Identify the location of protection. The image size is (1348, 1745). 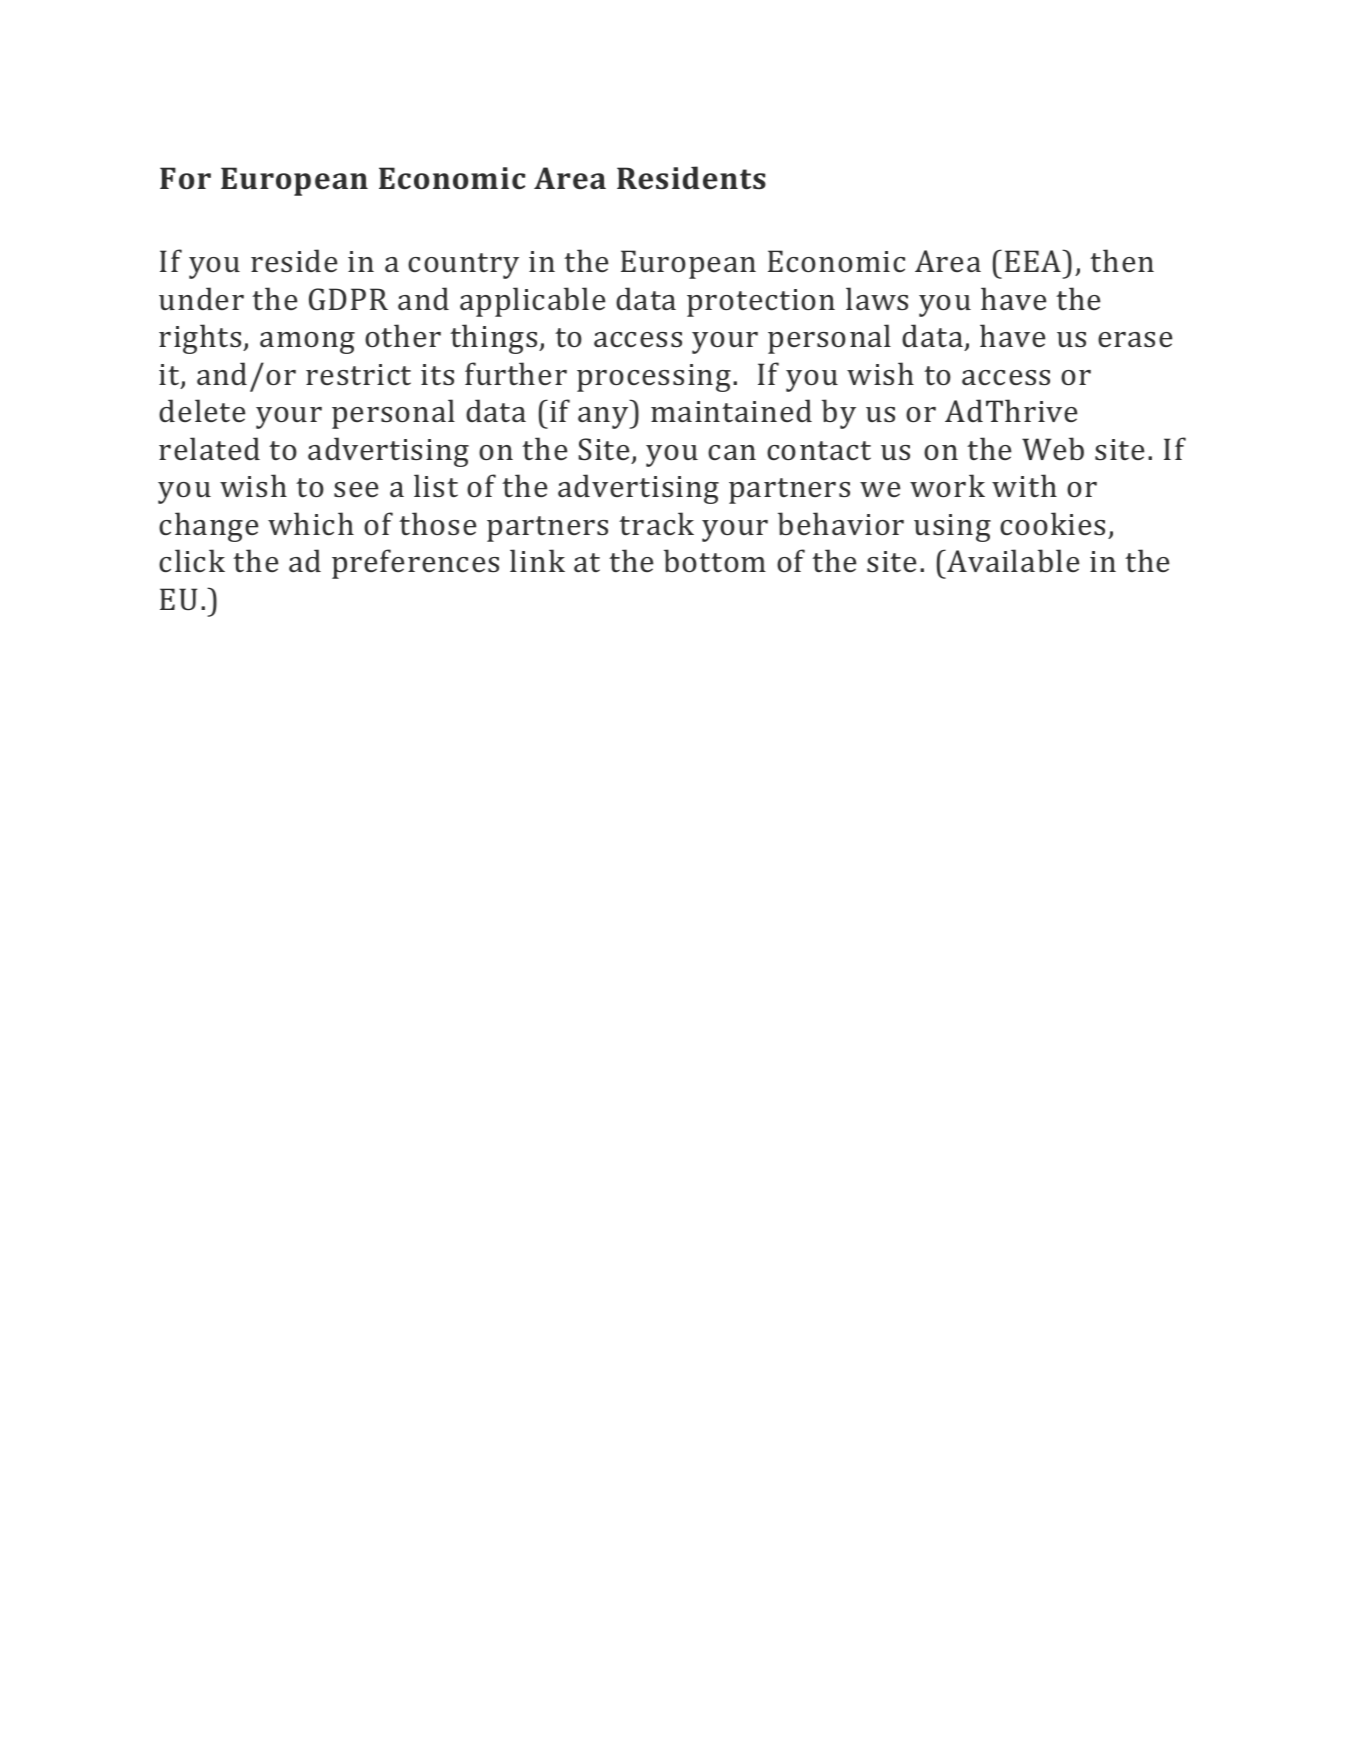
(761, 303).
